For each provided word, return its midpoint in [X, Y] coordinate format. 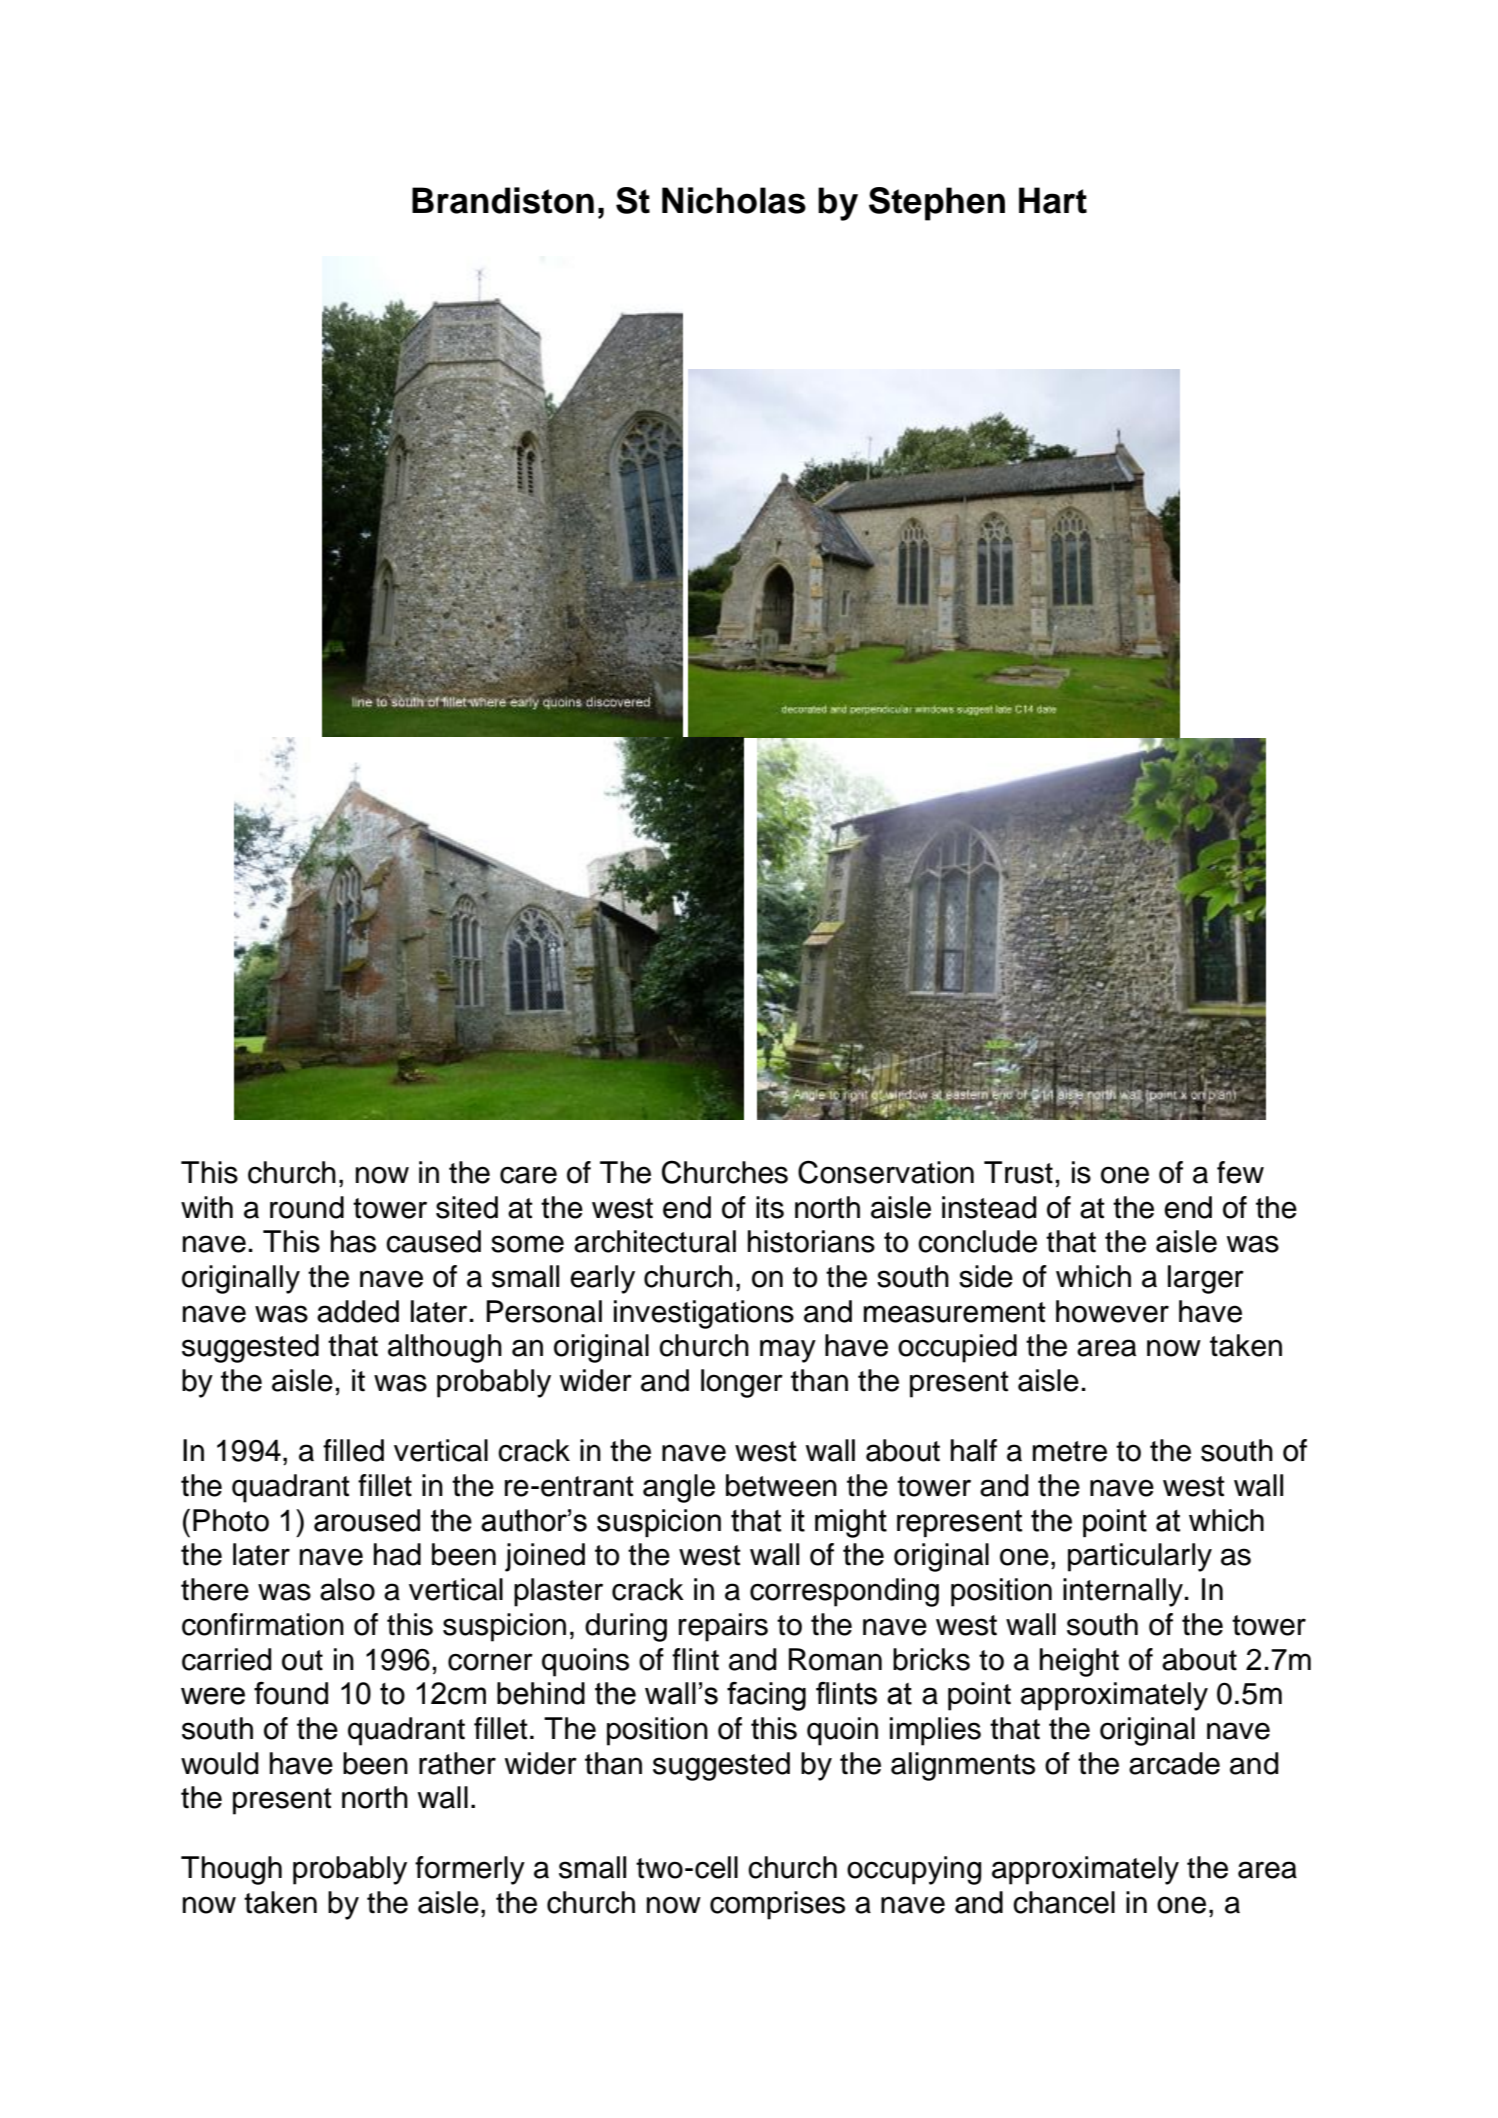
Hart [1053, 200]
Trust [1018, 1172]
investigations [704, 1314]
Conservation [886, 1172]
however [1112, 1311]
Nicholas [734, 200]
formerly [470, 1870]
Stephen [937, 204]
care [528, 1175]
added [358, 1311]
